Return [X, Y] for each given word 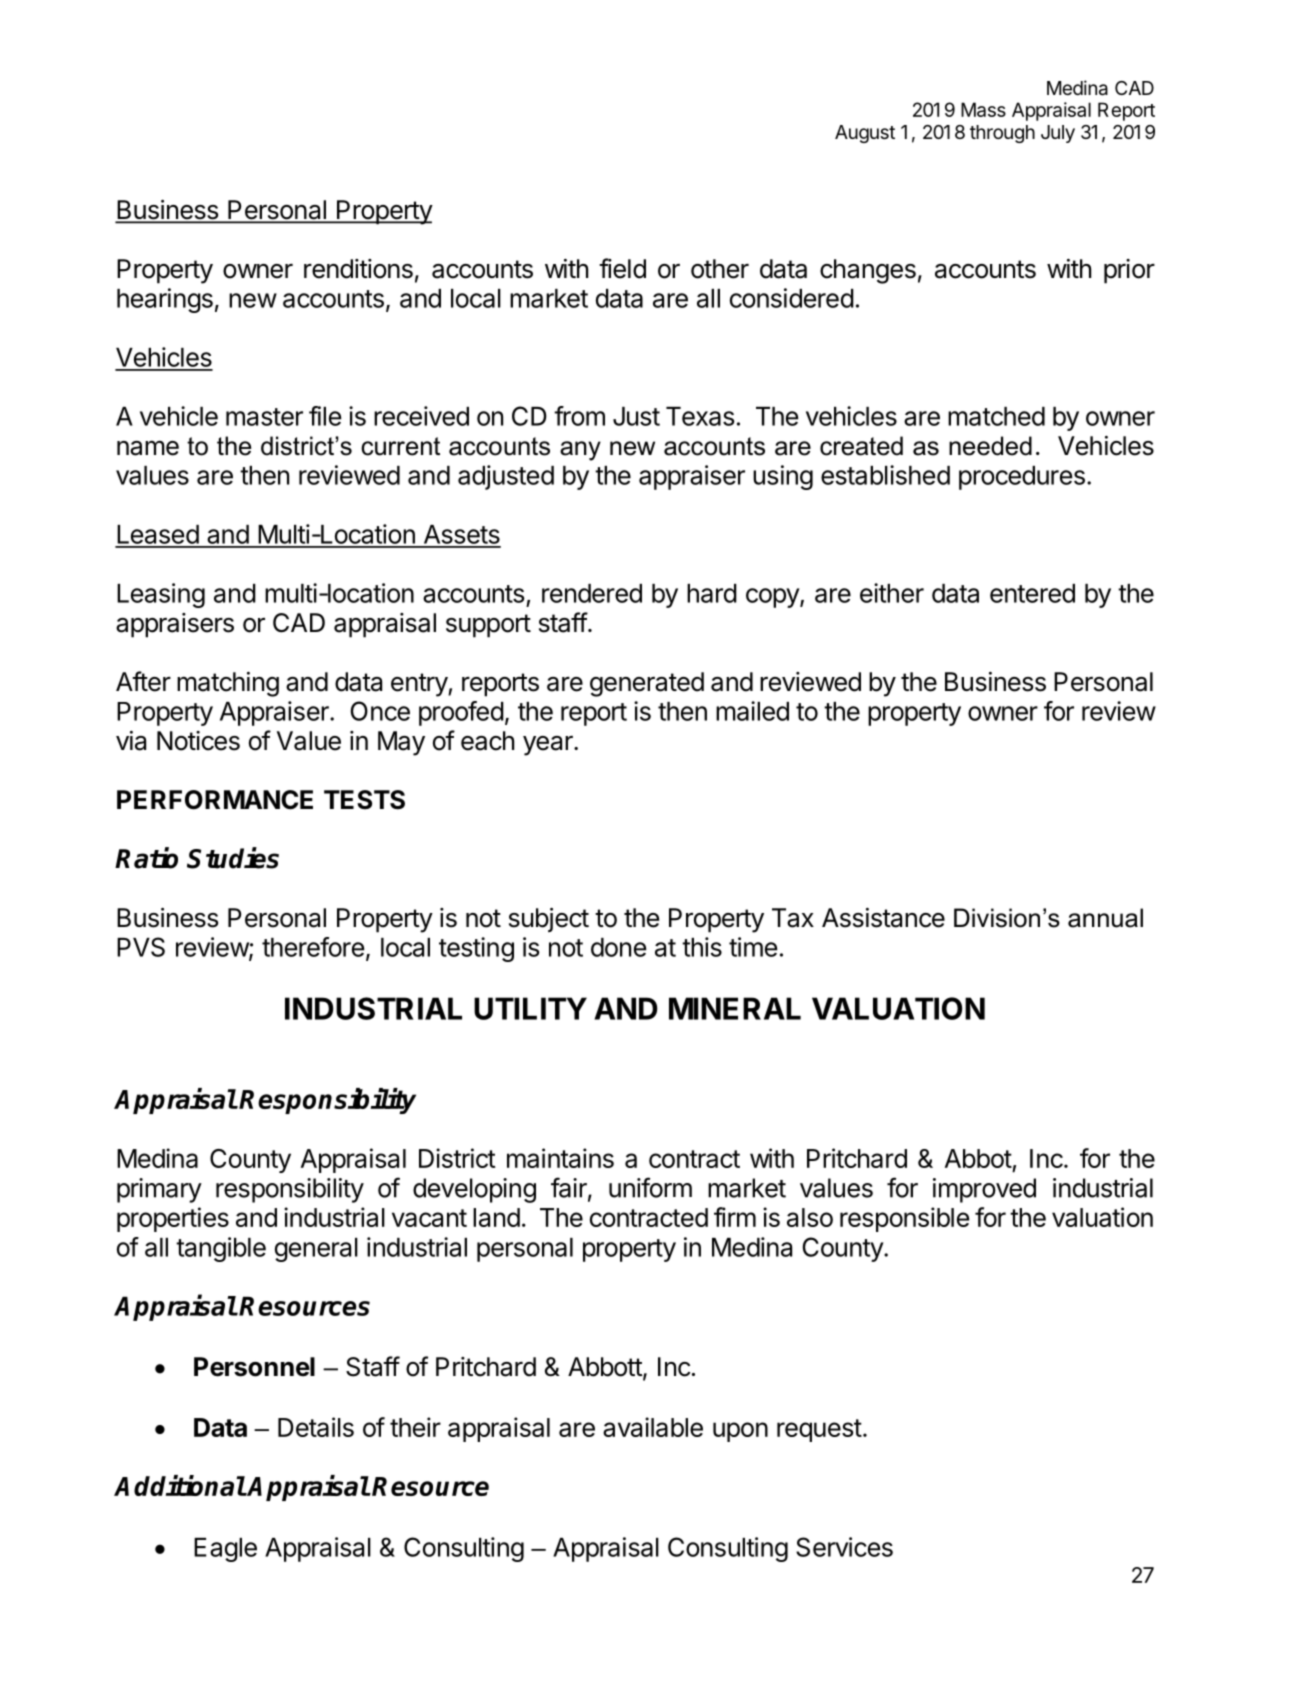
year [549, 746]
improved [984, 1190]
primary [159, 1190]
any [580, 451]
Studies [233, 858]
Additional [180, 1485]
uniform [650, 1187]
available [653, 1427]
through [1002, 134]
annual [1105, 918]
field [622, 268]
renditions [358, 269]
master [264, 417]
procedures [1022, 478]
